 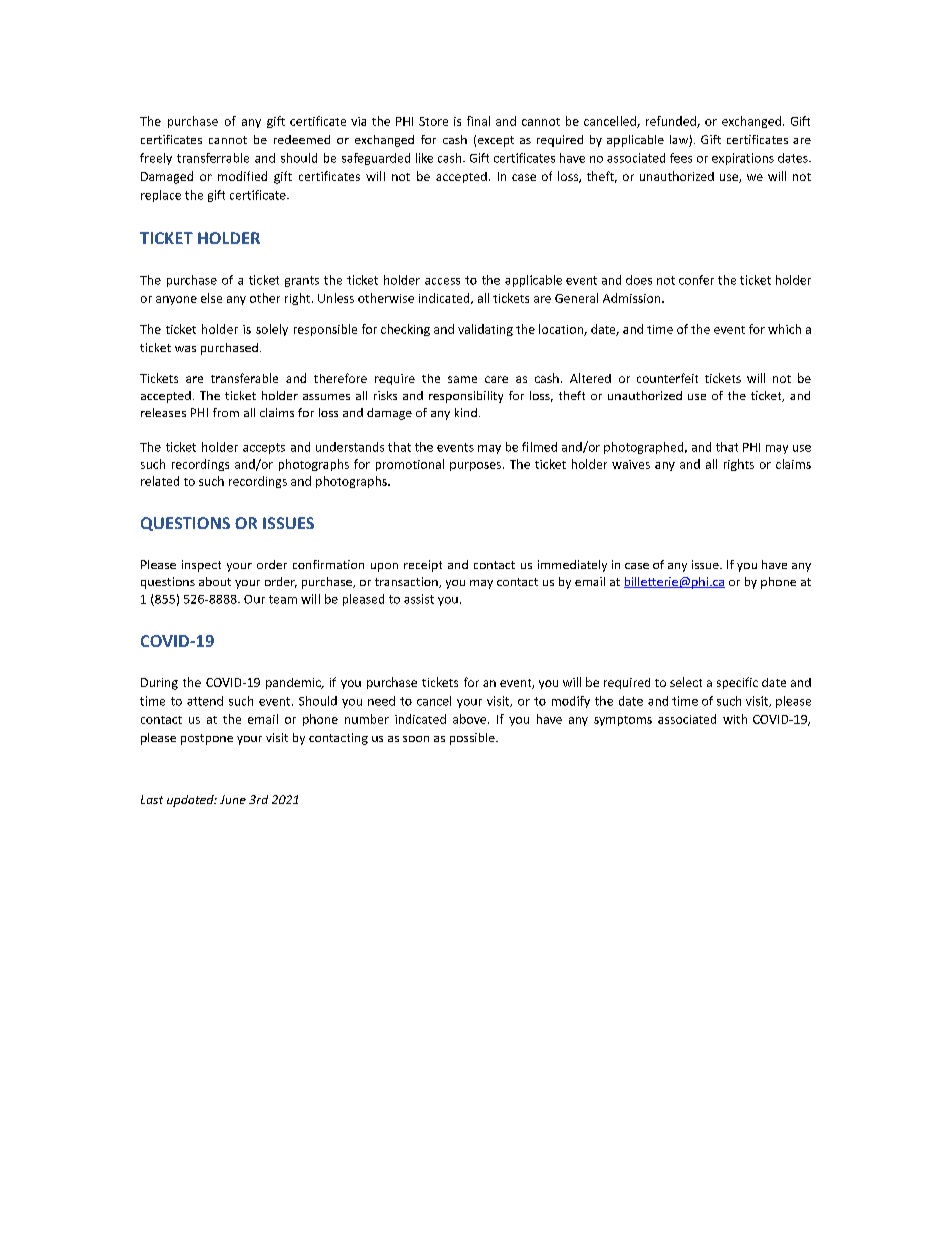 What do you see at coordinates (572, 566) in the screenshot?
I see `immediately` at bounding box center [572, 566].
